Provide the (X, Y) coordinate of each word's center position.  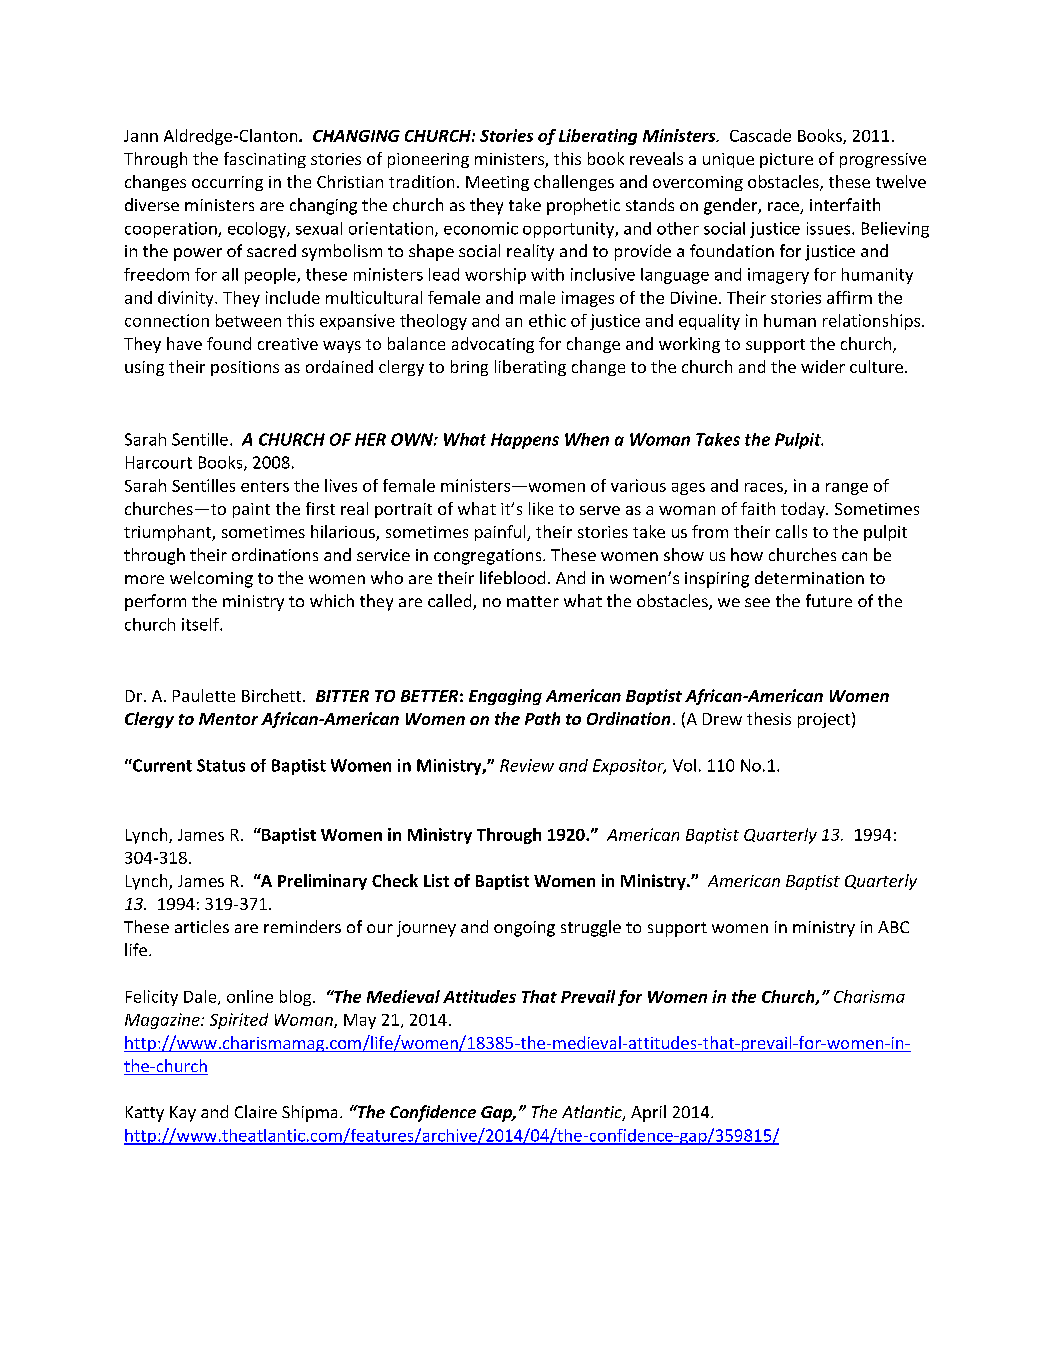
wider (823, 366)
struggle (591, 928)
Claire (256, 1111)
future (829, 600)
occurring (227, 183)
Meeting (497, 183)
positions (245, 368)
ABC (893, 927)
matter (533, 601)
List (436, 880)
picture (786, 160)
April (648, 1113)
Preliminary (322, 882)
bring (469, 368)
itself (201, 624)
